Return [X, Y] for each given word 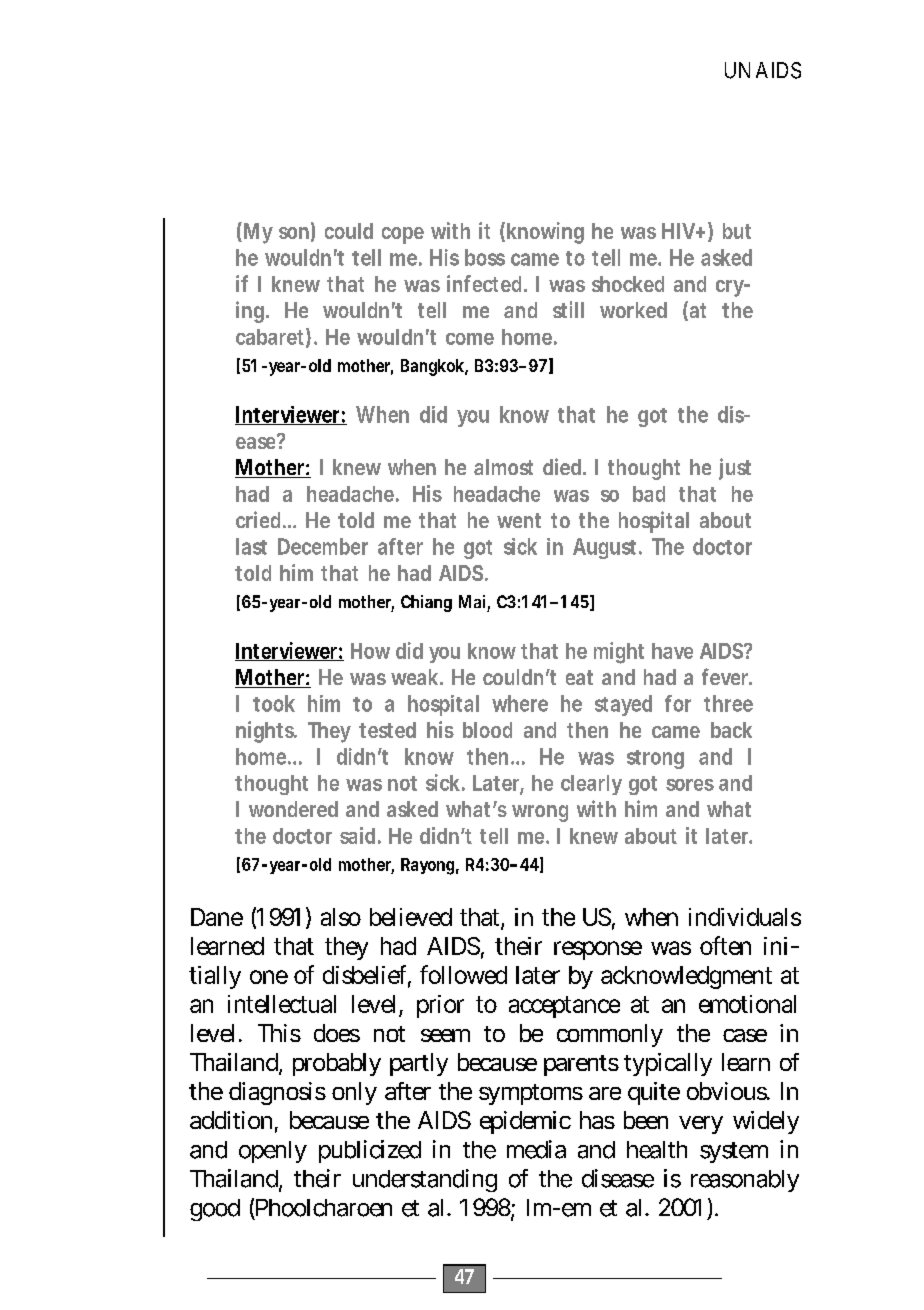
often [725, 945]
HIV [680, 231]
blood [487, 730]
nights [266, 732]
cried [260, 519]
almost [503, 467]
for [678, 703]
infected [486, 283]
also [341, 917]
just [735, 469]
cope [403, 235]
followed [463, 974]
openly [273, 1152]
